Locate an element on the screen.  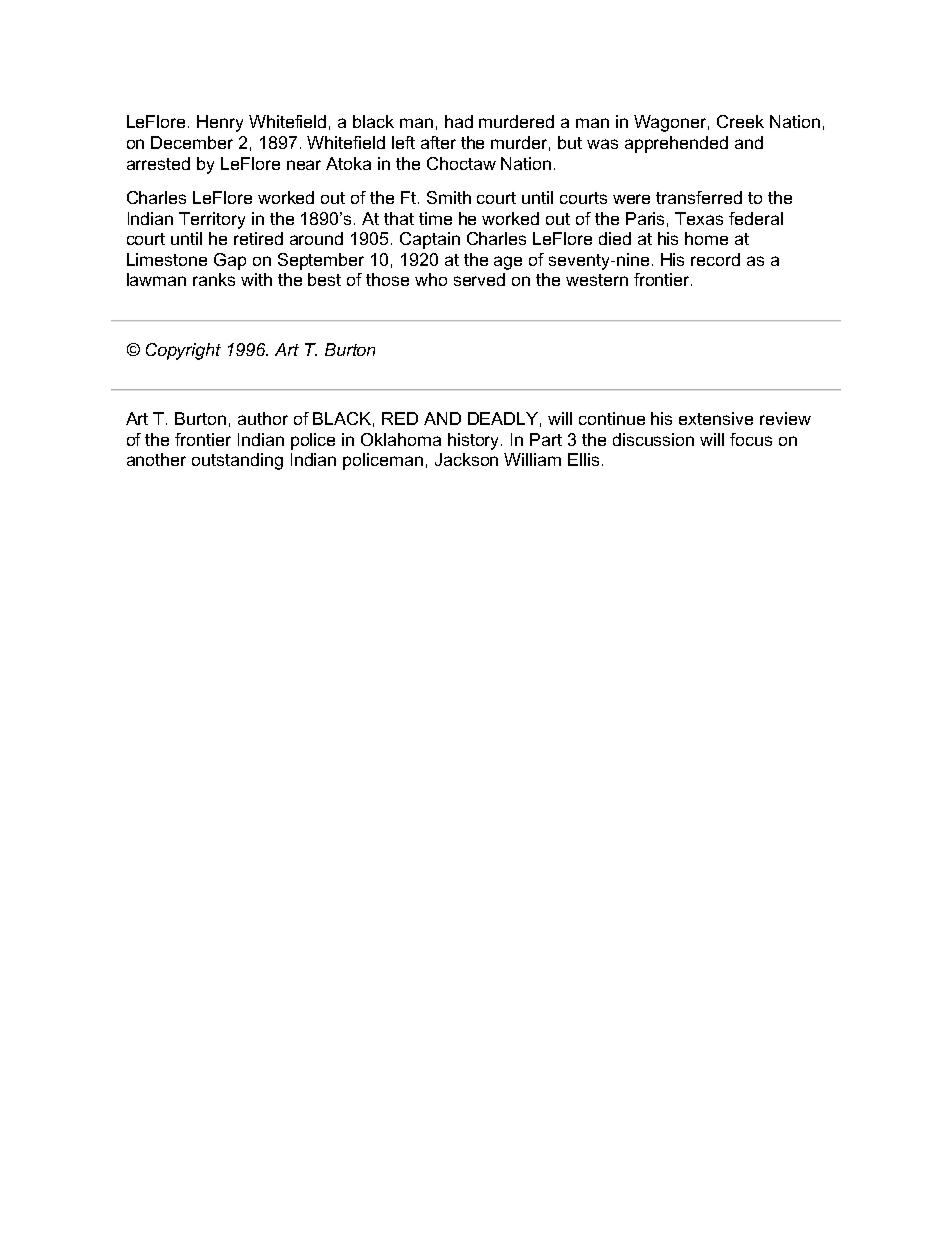
Creek is located at coordinates (740, 121).
